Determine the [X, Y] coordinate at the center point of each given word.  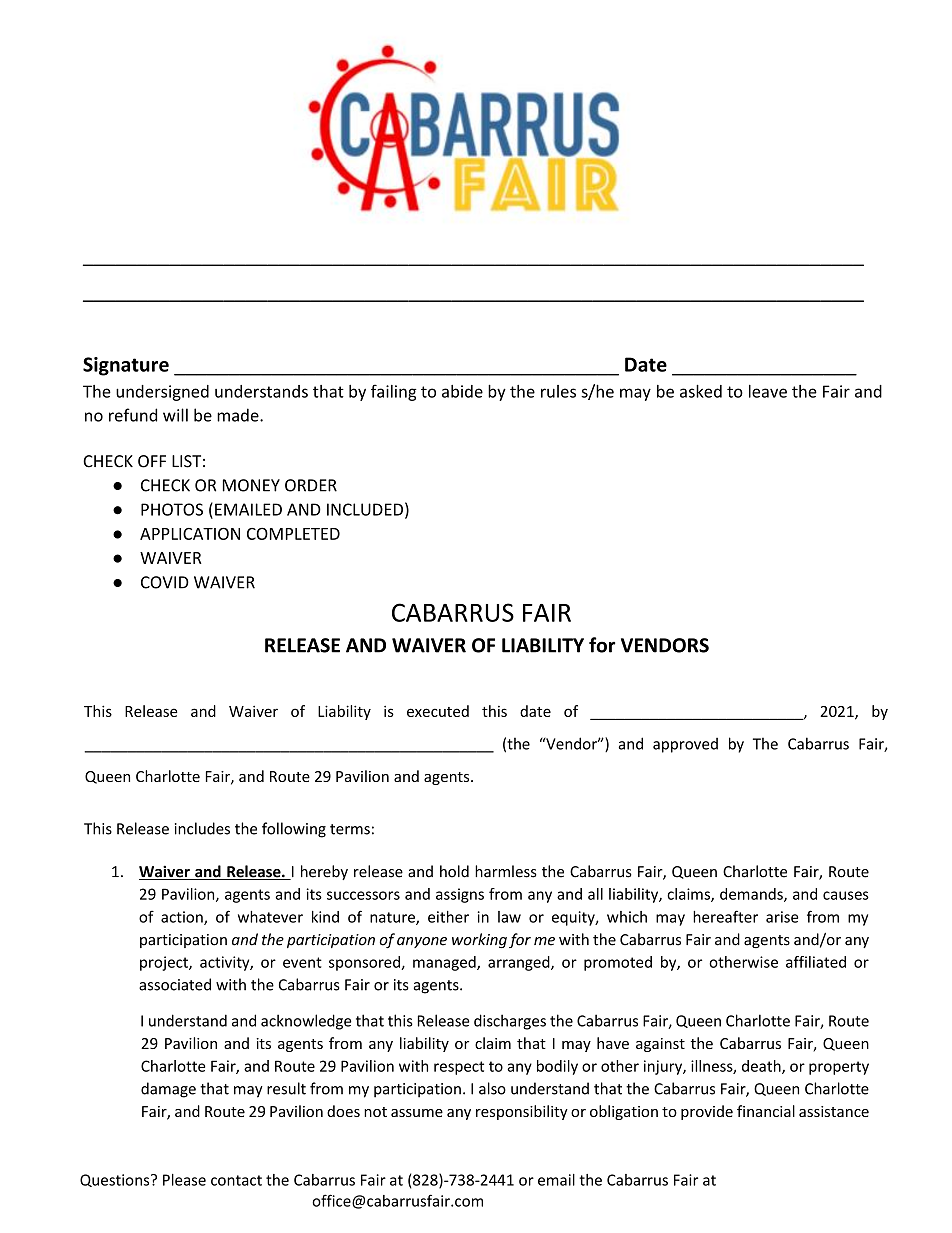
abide [462, 391]
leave [768, 391]
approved [685, 745]
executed [438, 711]
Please [184, 1180]
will [175, 415]
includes [202, 828]
